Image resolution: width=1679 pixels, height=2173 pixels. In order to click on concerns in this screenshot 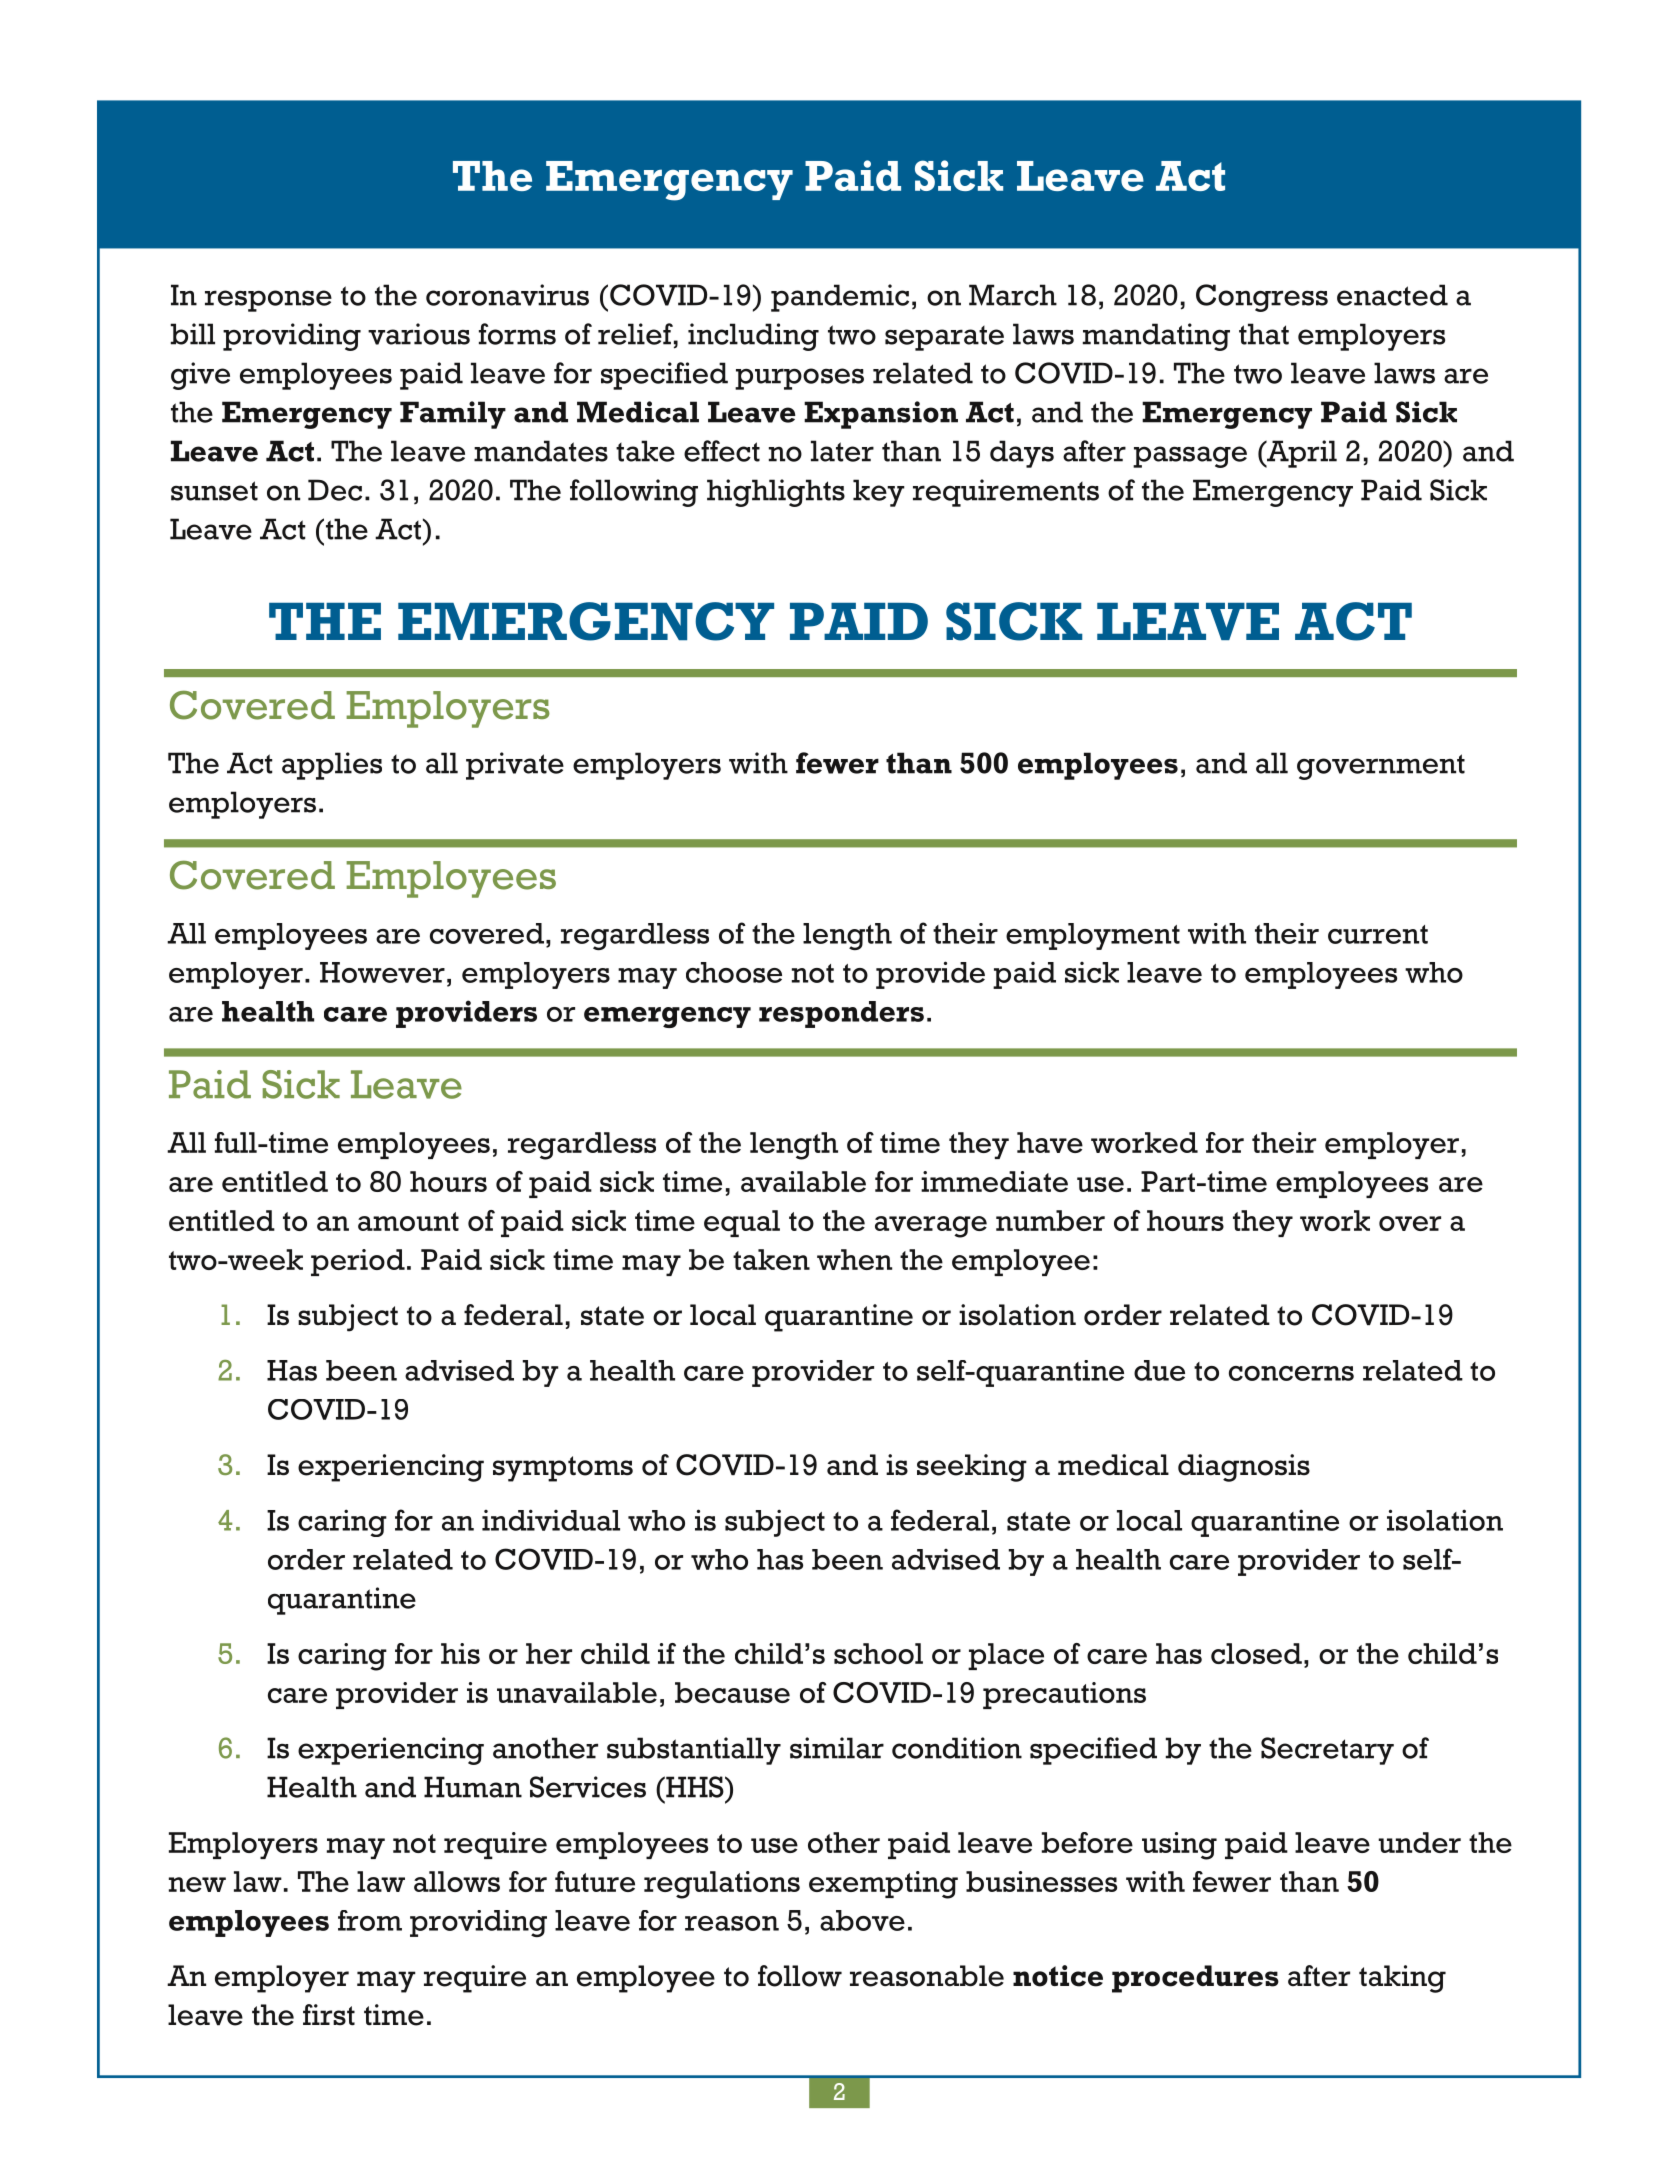, I will do `click(1291, 1373)`.
